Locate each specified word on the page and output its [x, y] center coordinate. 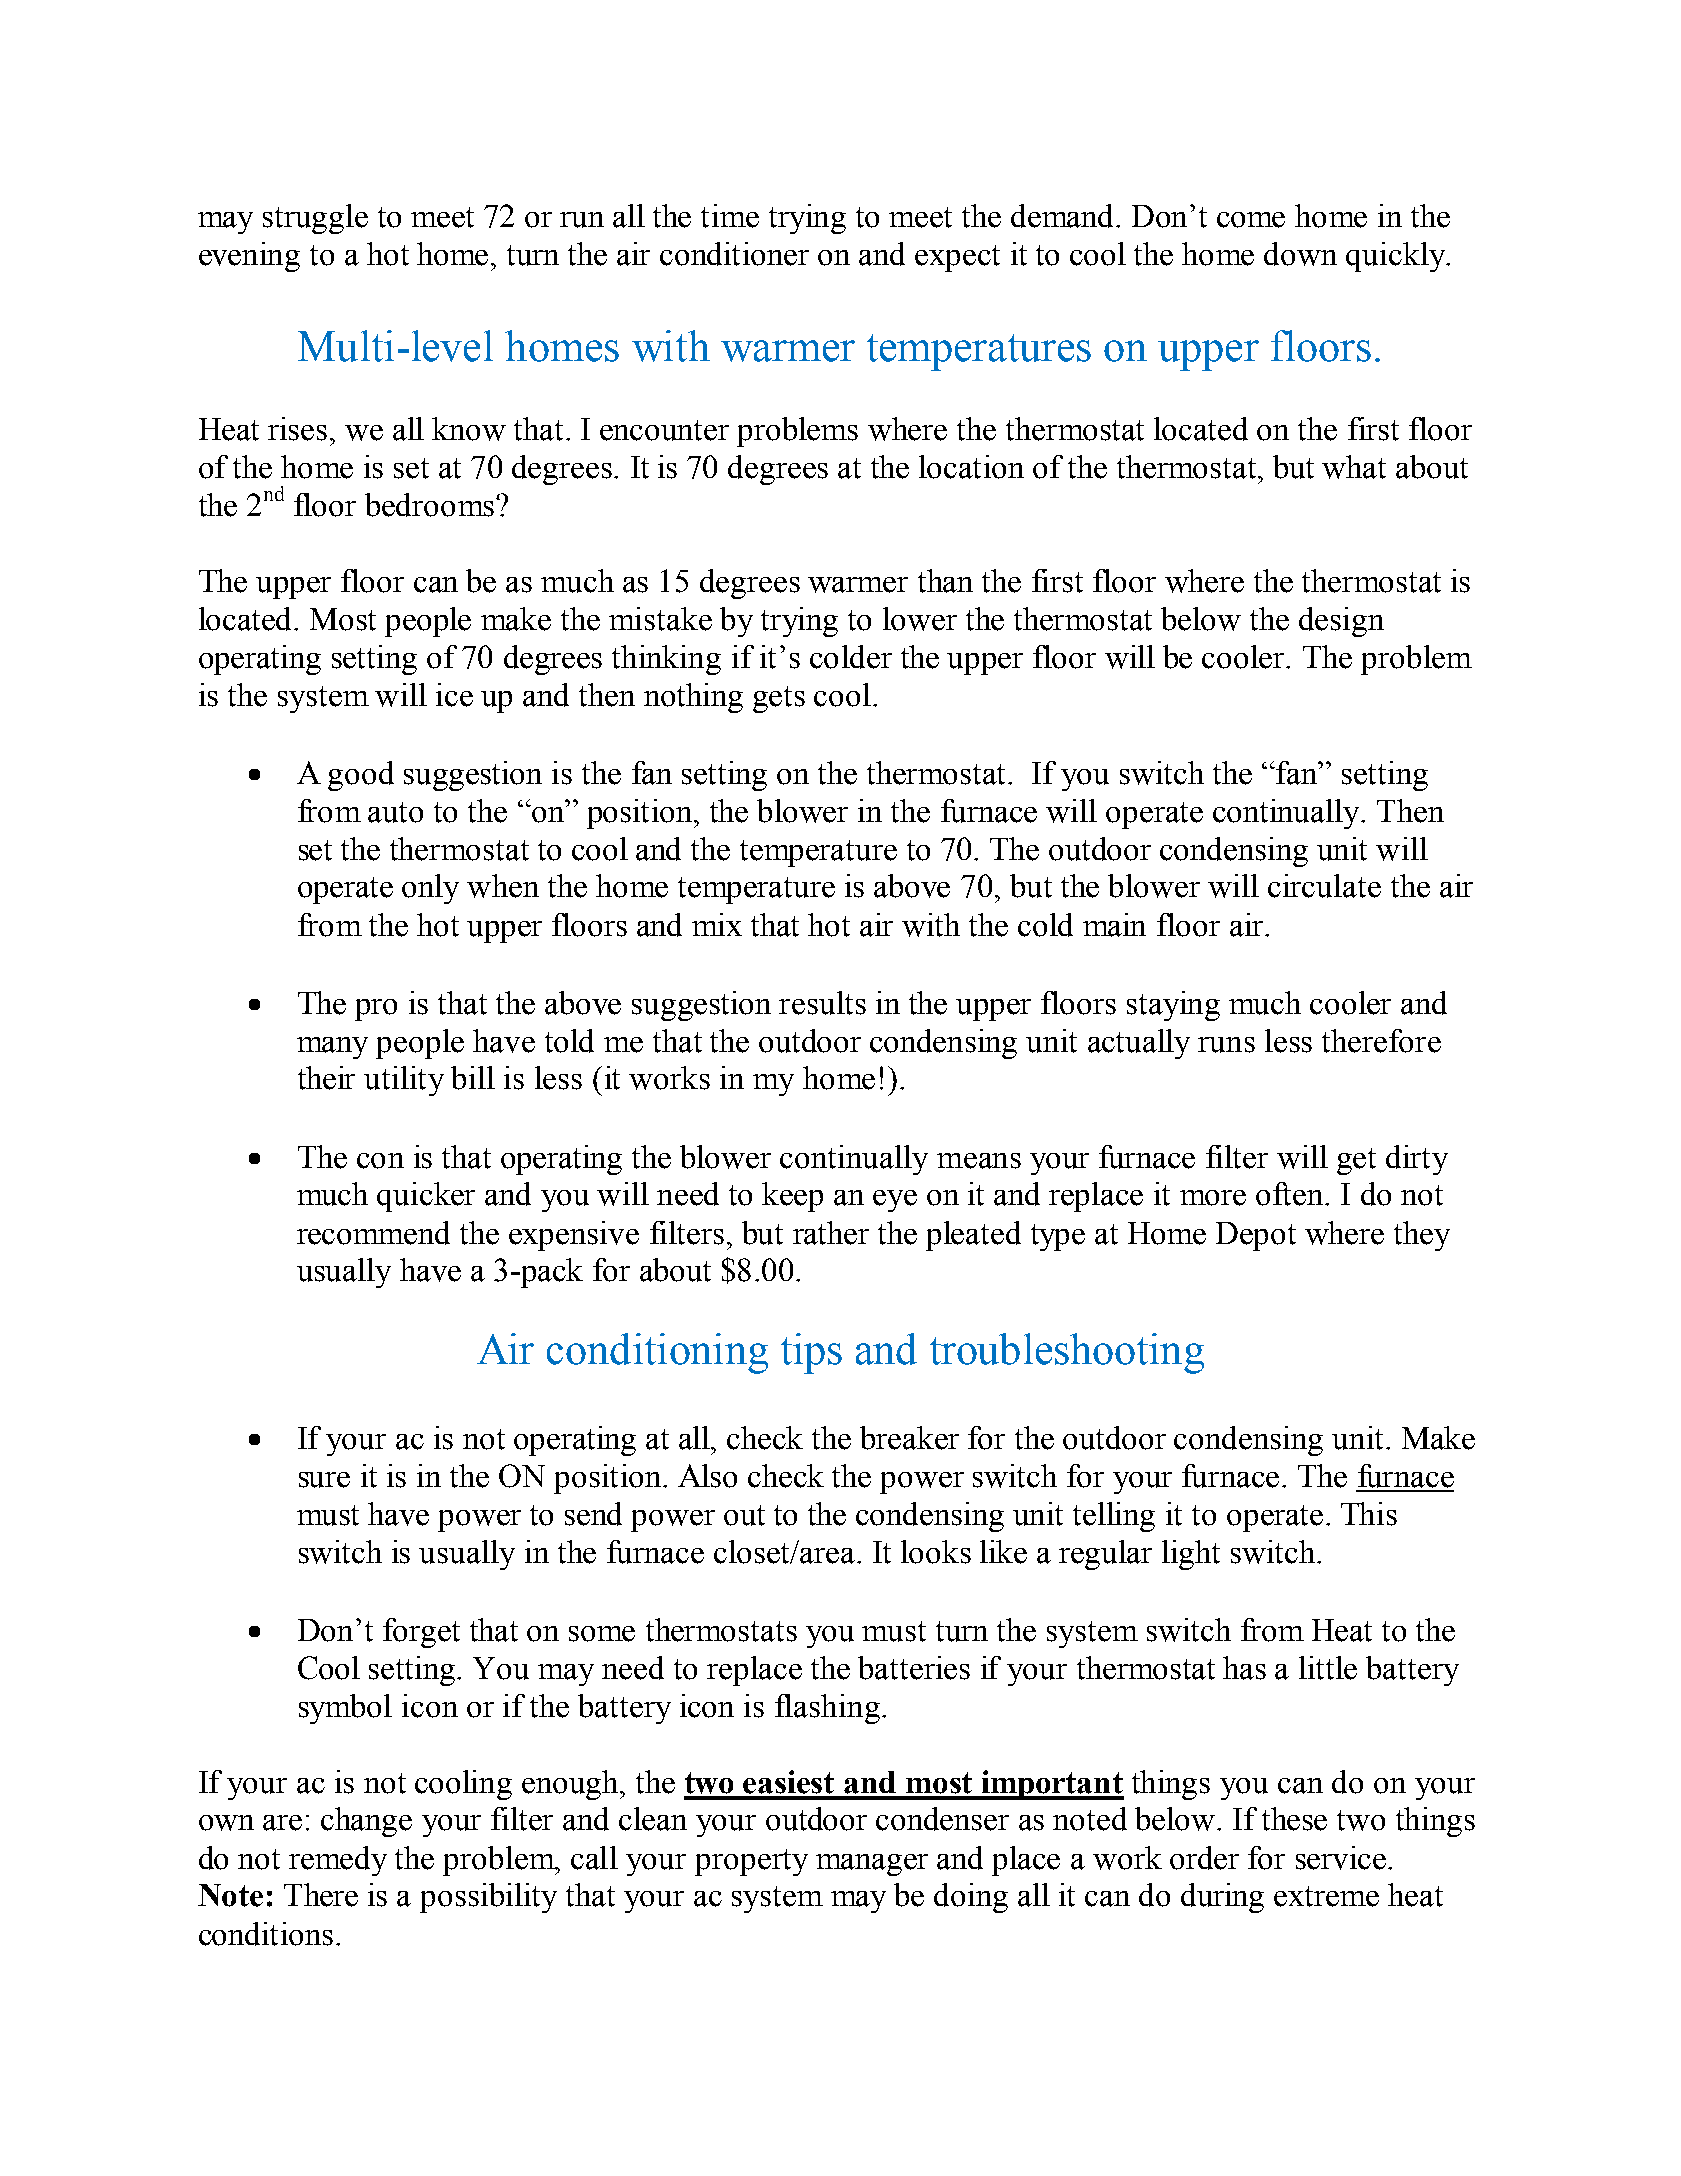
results [822, 1003]
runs [1226, 1045]
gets [779, 699]
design [1341, 622]
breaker [909, 1438]
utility [404, 1081]
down [1300, 254]
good [361, 776]
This [1369, 1514]
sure [324, 1480]
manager [872, 1865]
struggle [315, 219]
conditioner [734, 254]
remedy [338, 1861]
